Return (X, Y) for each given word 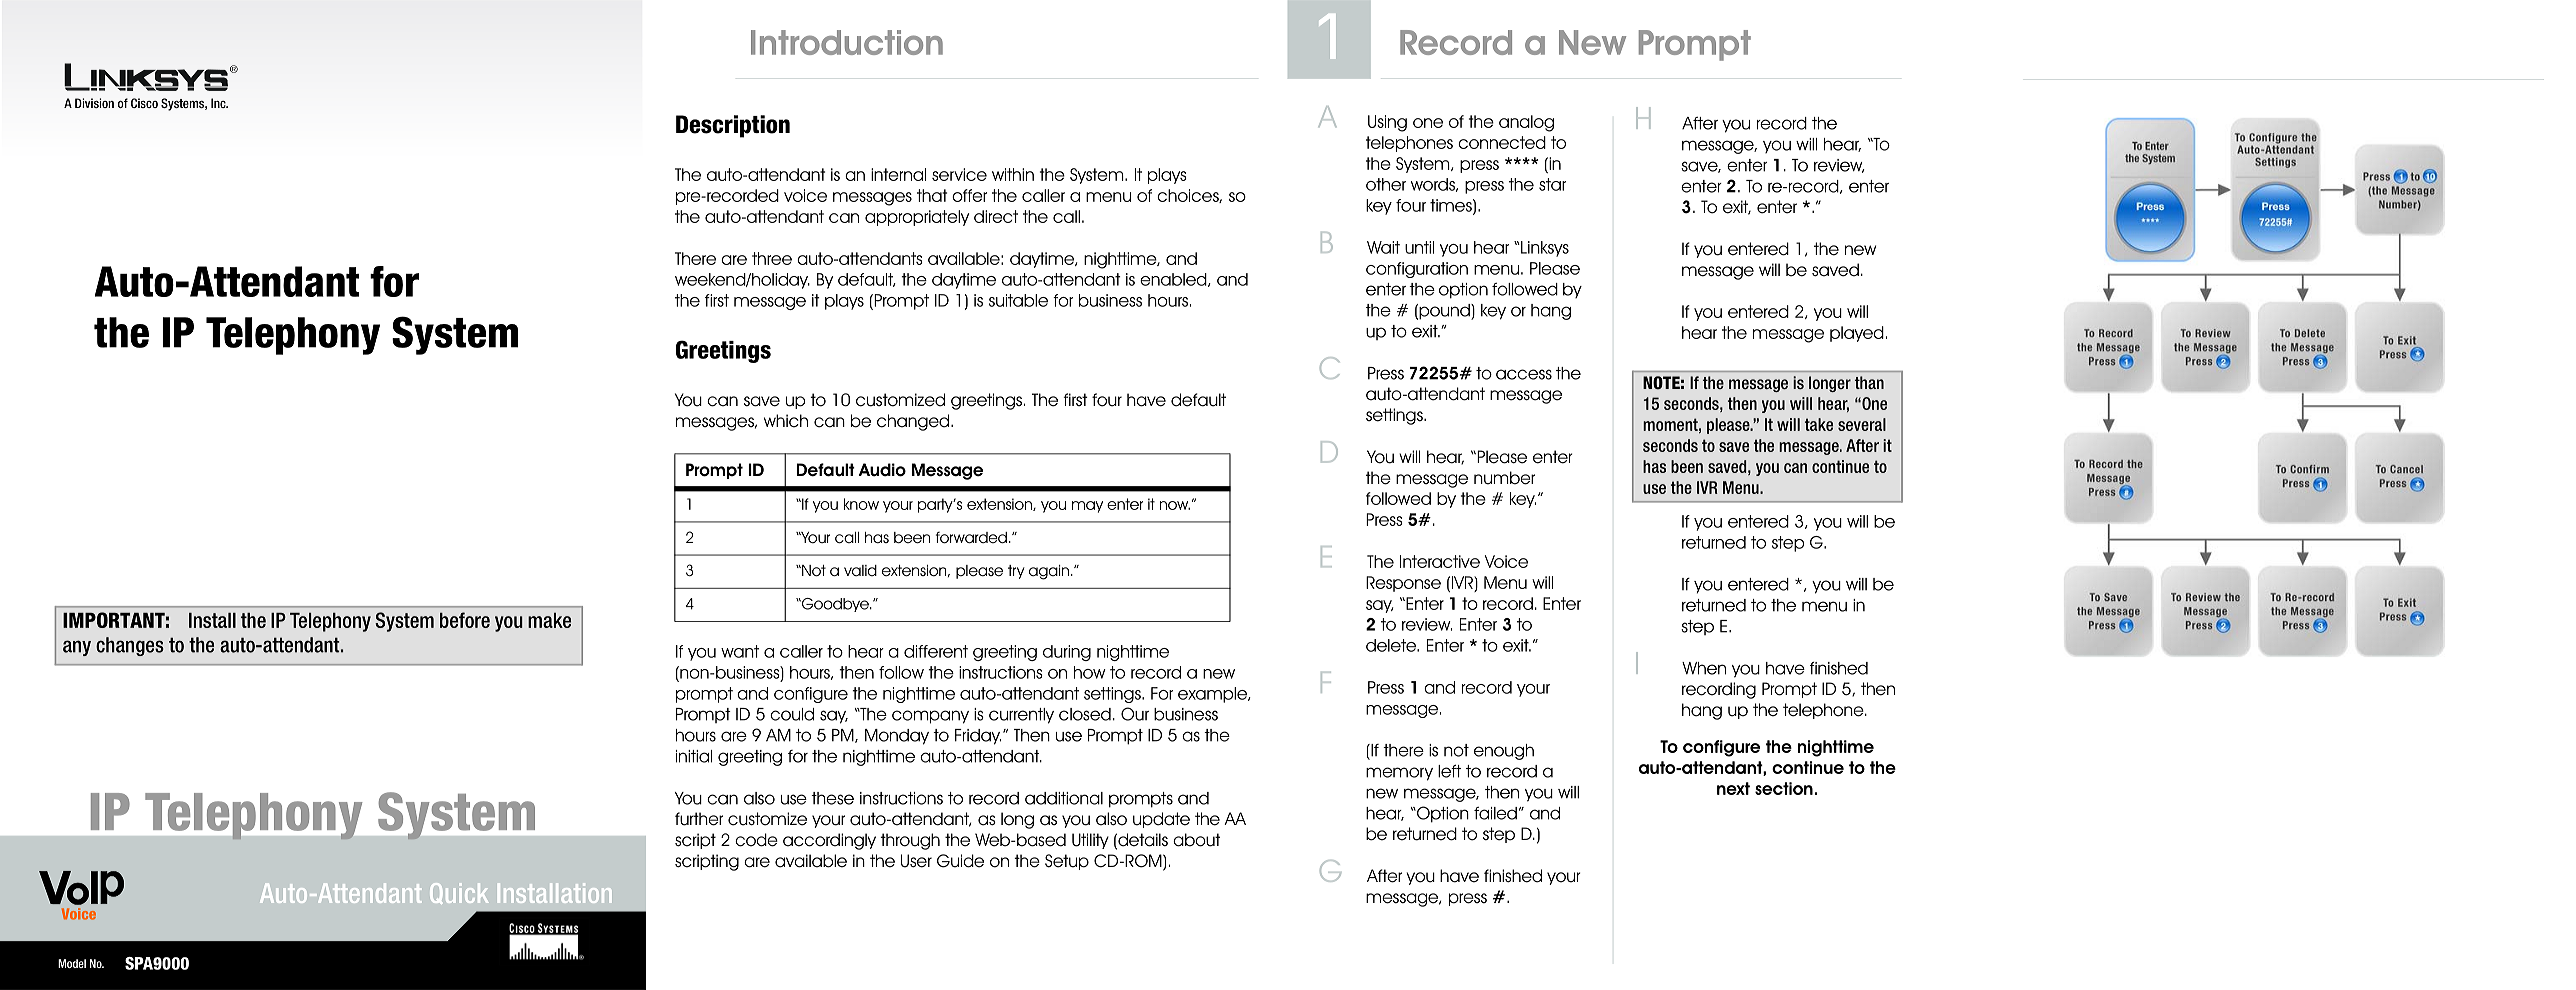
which (786, 421)
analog (1526, 123)
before (465, 620)
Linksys (1544, 249)
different (936, 651)
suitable (1018, 300)
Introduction (847, 42)
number (1504, 478)
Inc (219, 103)
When (1704, 668)
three (772, 258)
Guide (960, 861)
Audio (882, 470)
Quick (459, 893)
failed (1495, 813)
